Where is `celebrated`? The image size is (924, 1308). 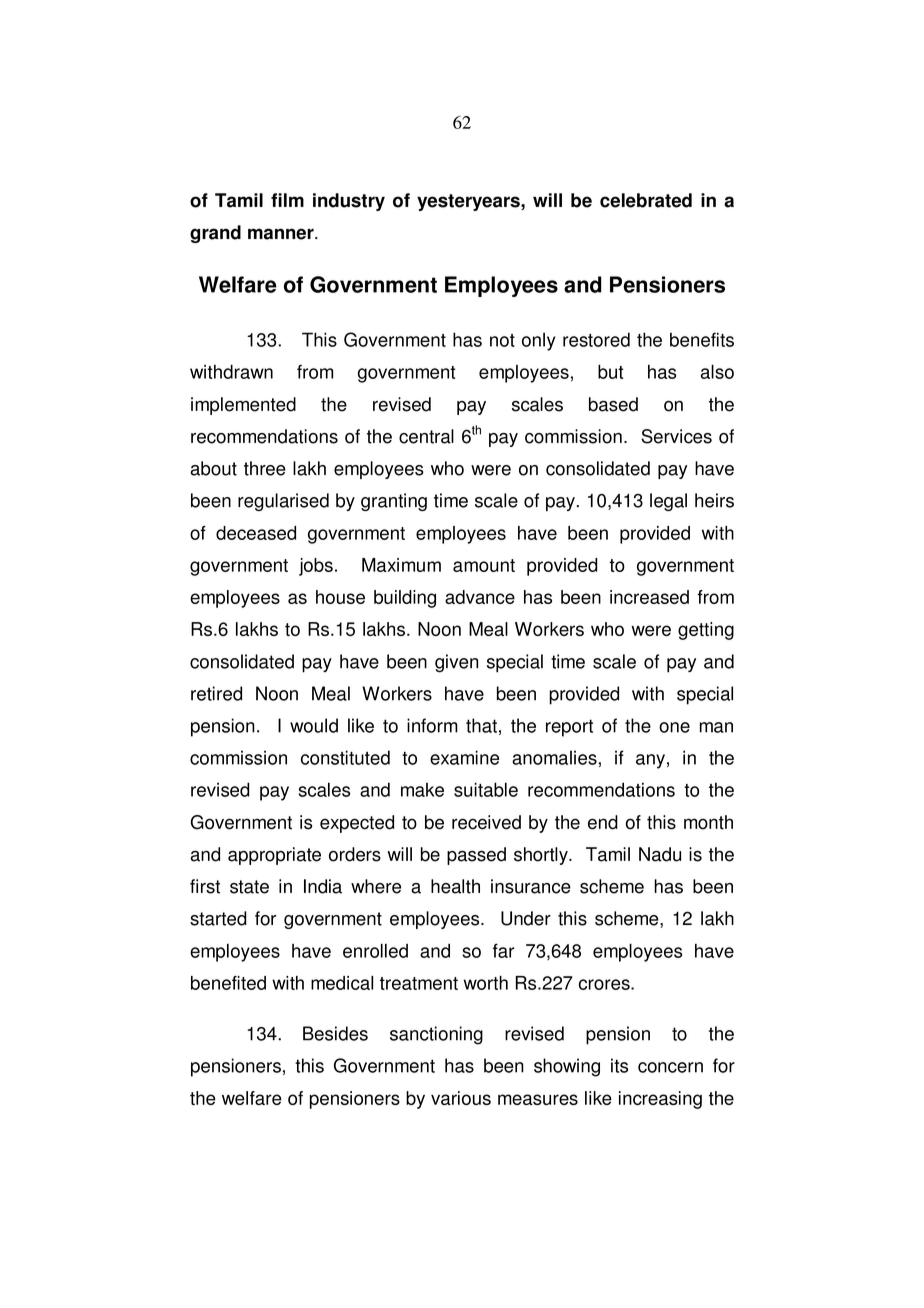
celebrated is located at coordinates (646, 200).
